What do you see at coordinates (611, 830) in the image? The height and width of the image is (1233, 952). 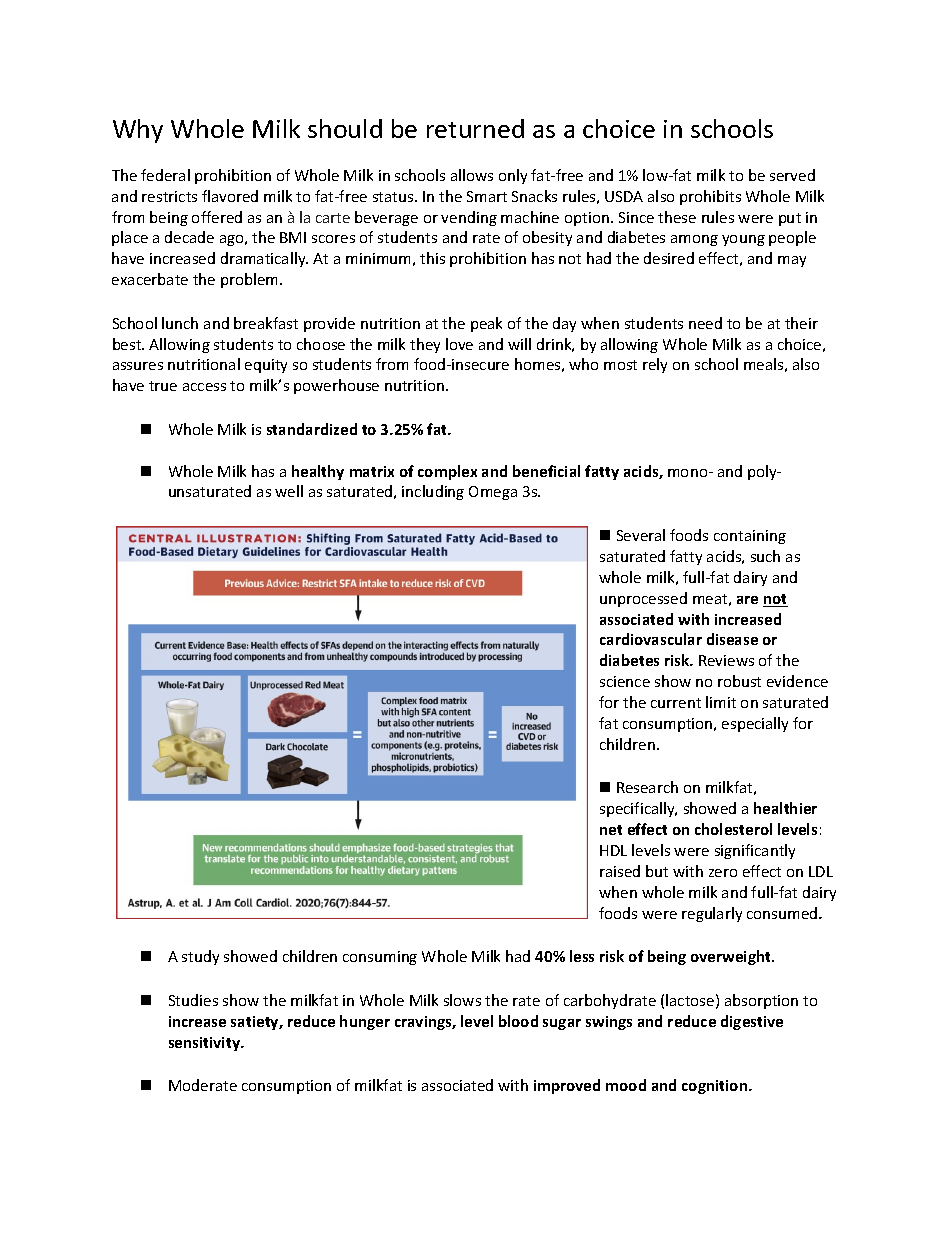 I see `net` at bounding box center [611, 830].
